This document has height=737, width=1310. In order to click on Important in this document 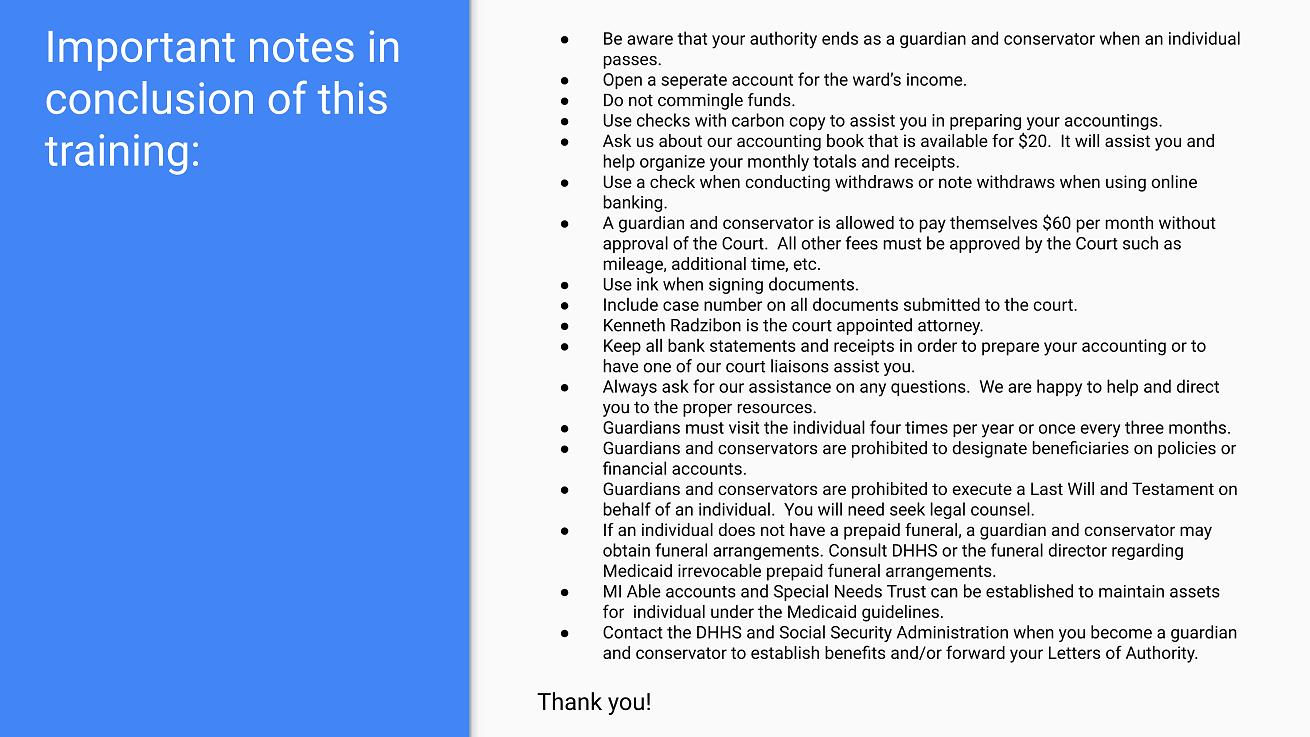, I will do `click(141, 51)`.
